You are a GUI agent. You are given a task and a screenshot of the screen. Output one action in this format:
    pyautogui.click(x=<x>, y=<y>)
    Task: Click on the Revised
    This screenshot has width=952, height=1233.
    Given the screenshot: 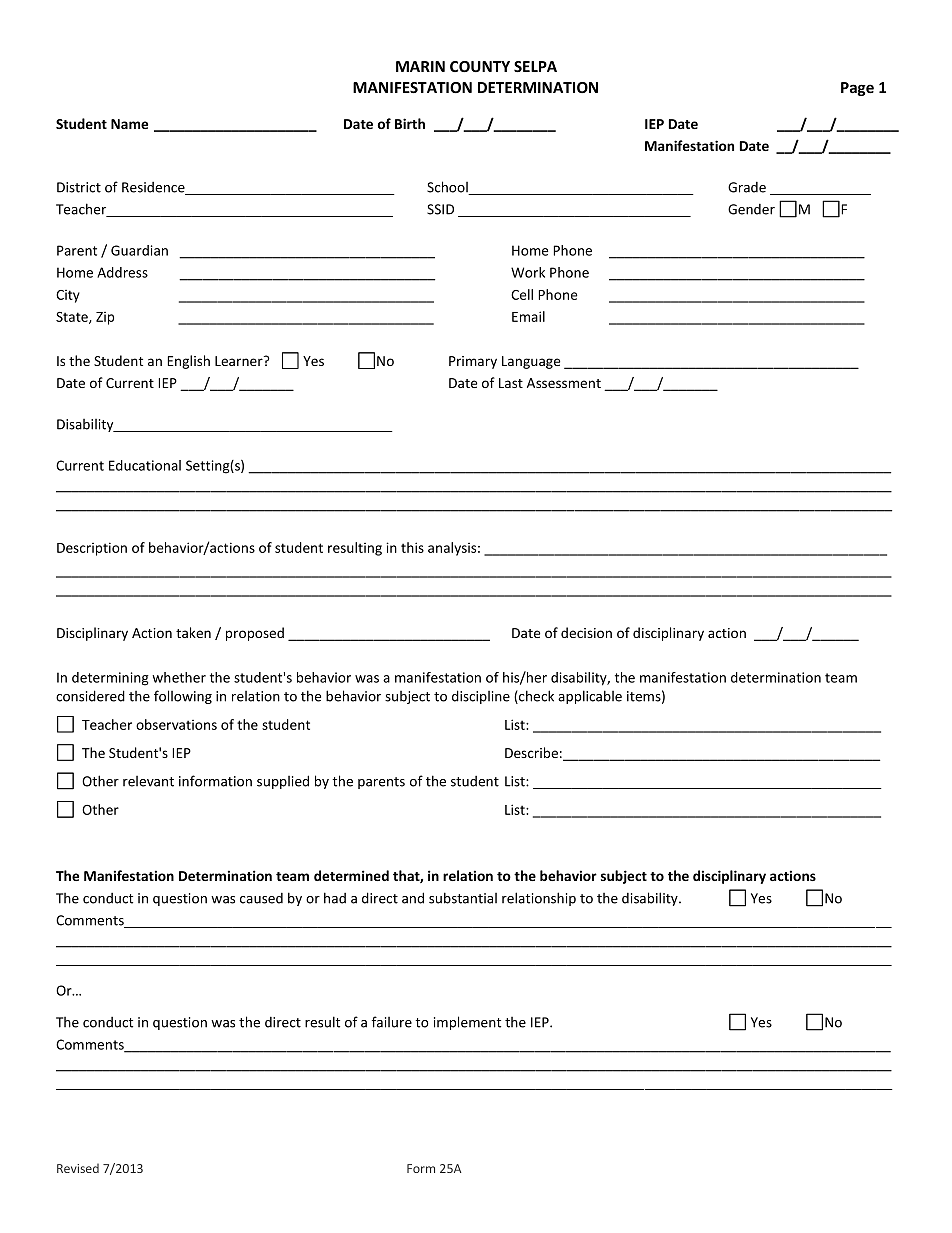 What is the action you would take?
    pyautogui.click(x=78, y=1168)
